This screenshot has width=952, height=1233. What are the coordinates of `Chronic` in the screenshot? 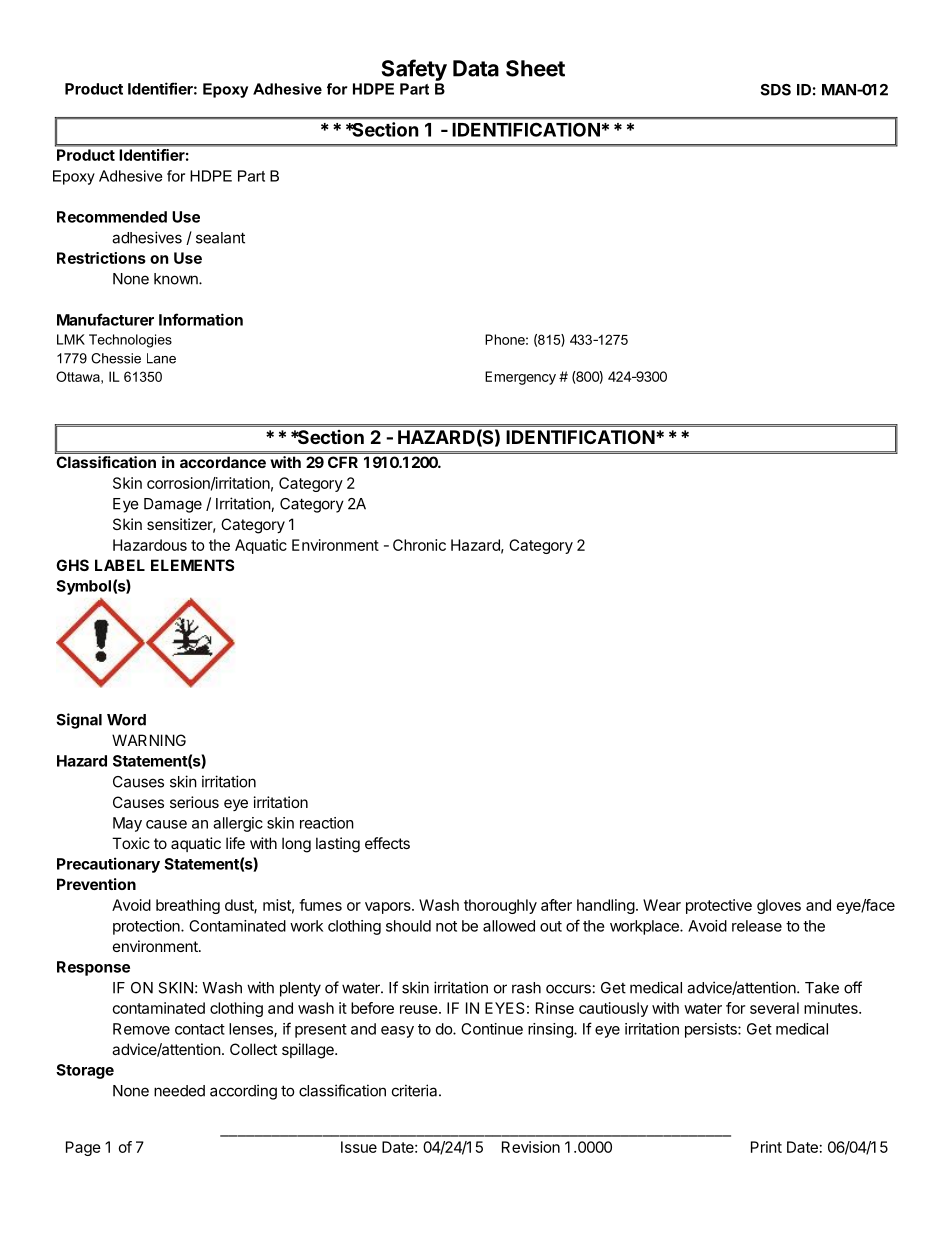 It's located at (419, 545).
